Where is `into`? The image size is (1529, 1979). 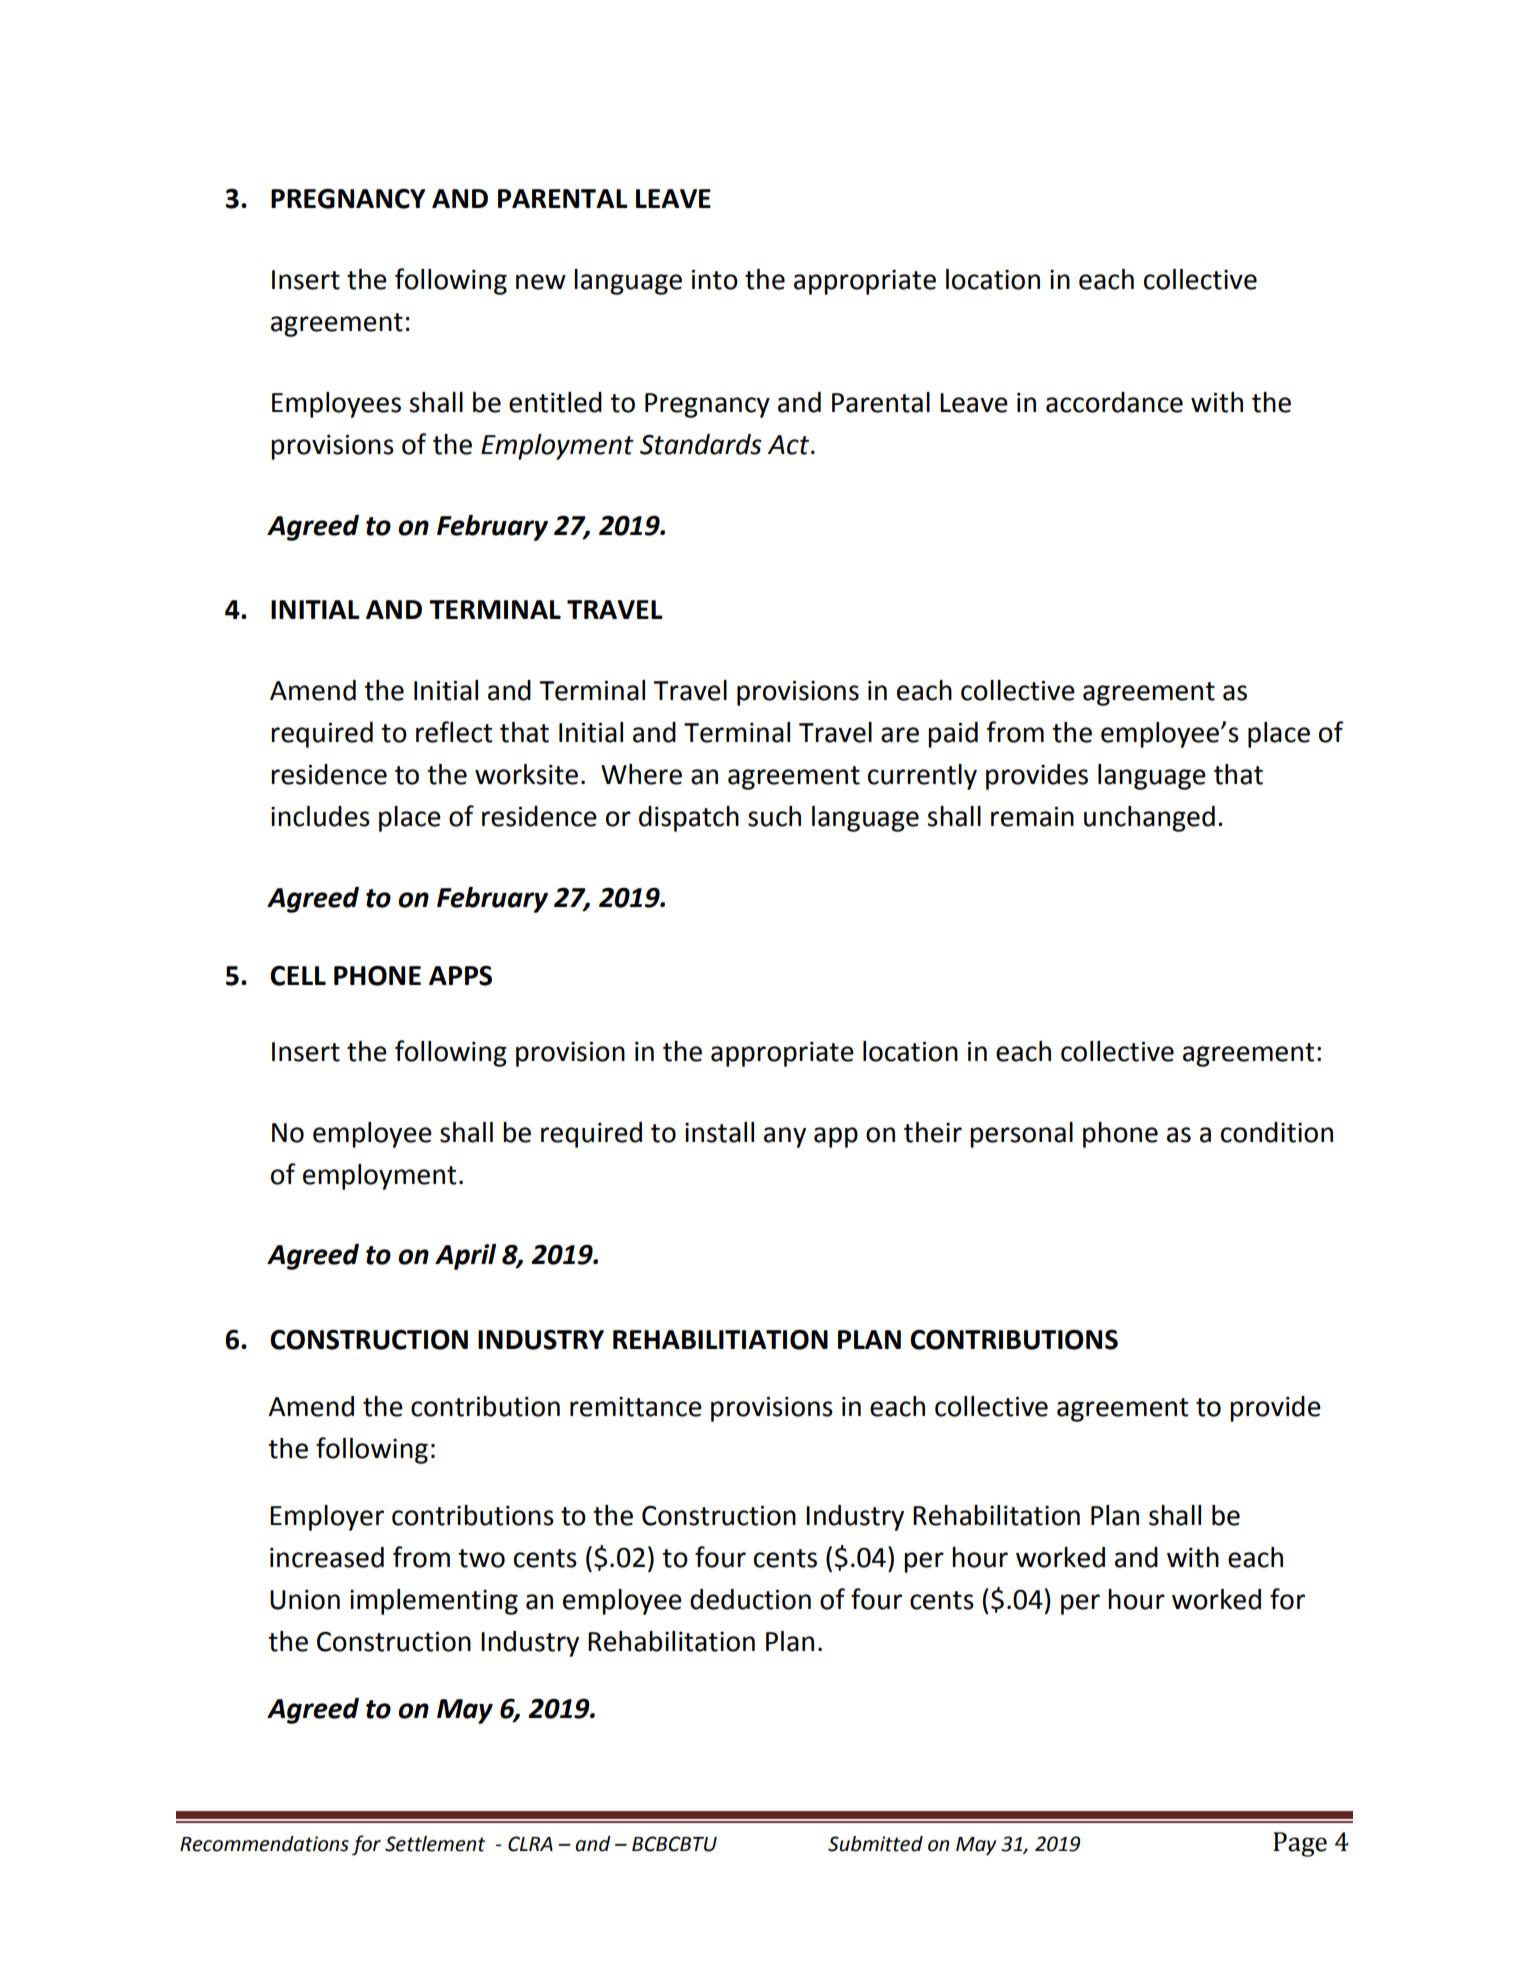 into is located at coordinates (715, 279).
